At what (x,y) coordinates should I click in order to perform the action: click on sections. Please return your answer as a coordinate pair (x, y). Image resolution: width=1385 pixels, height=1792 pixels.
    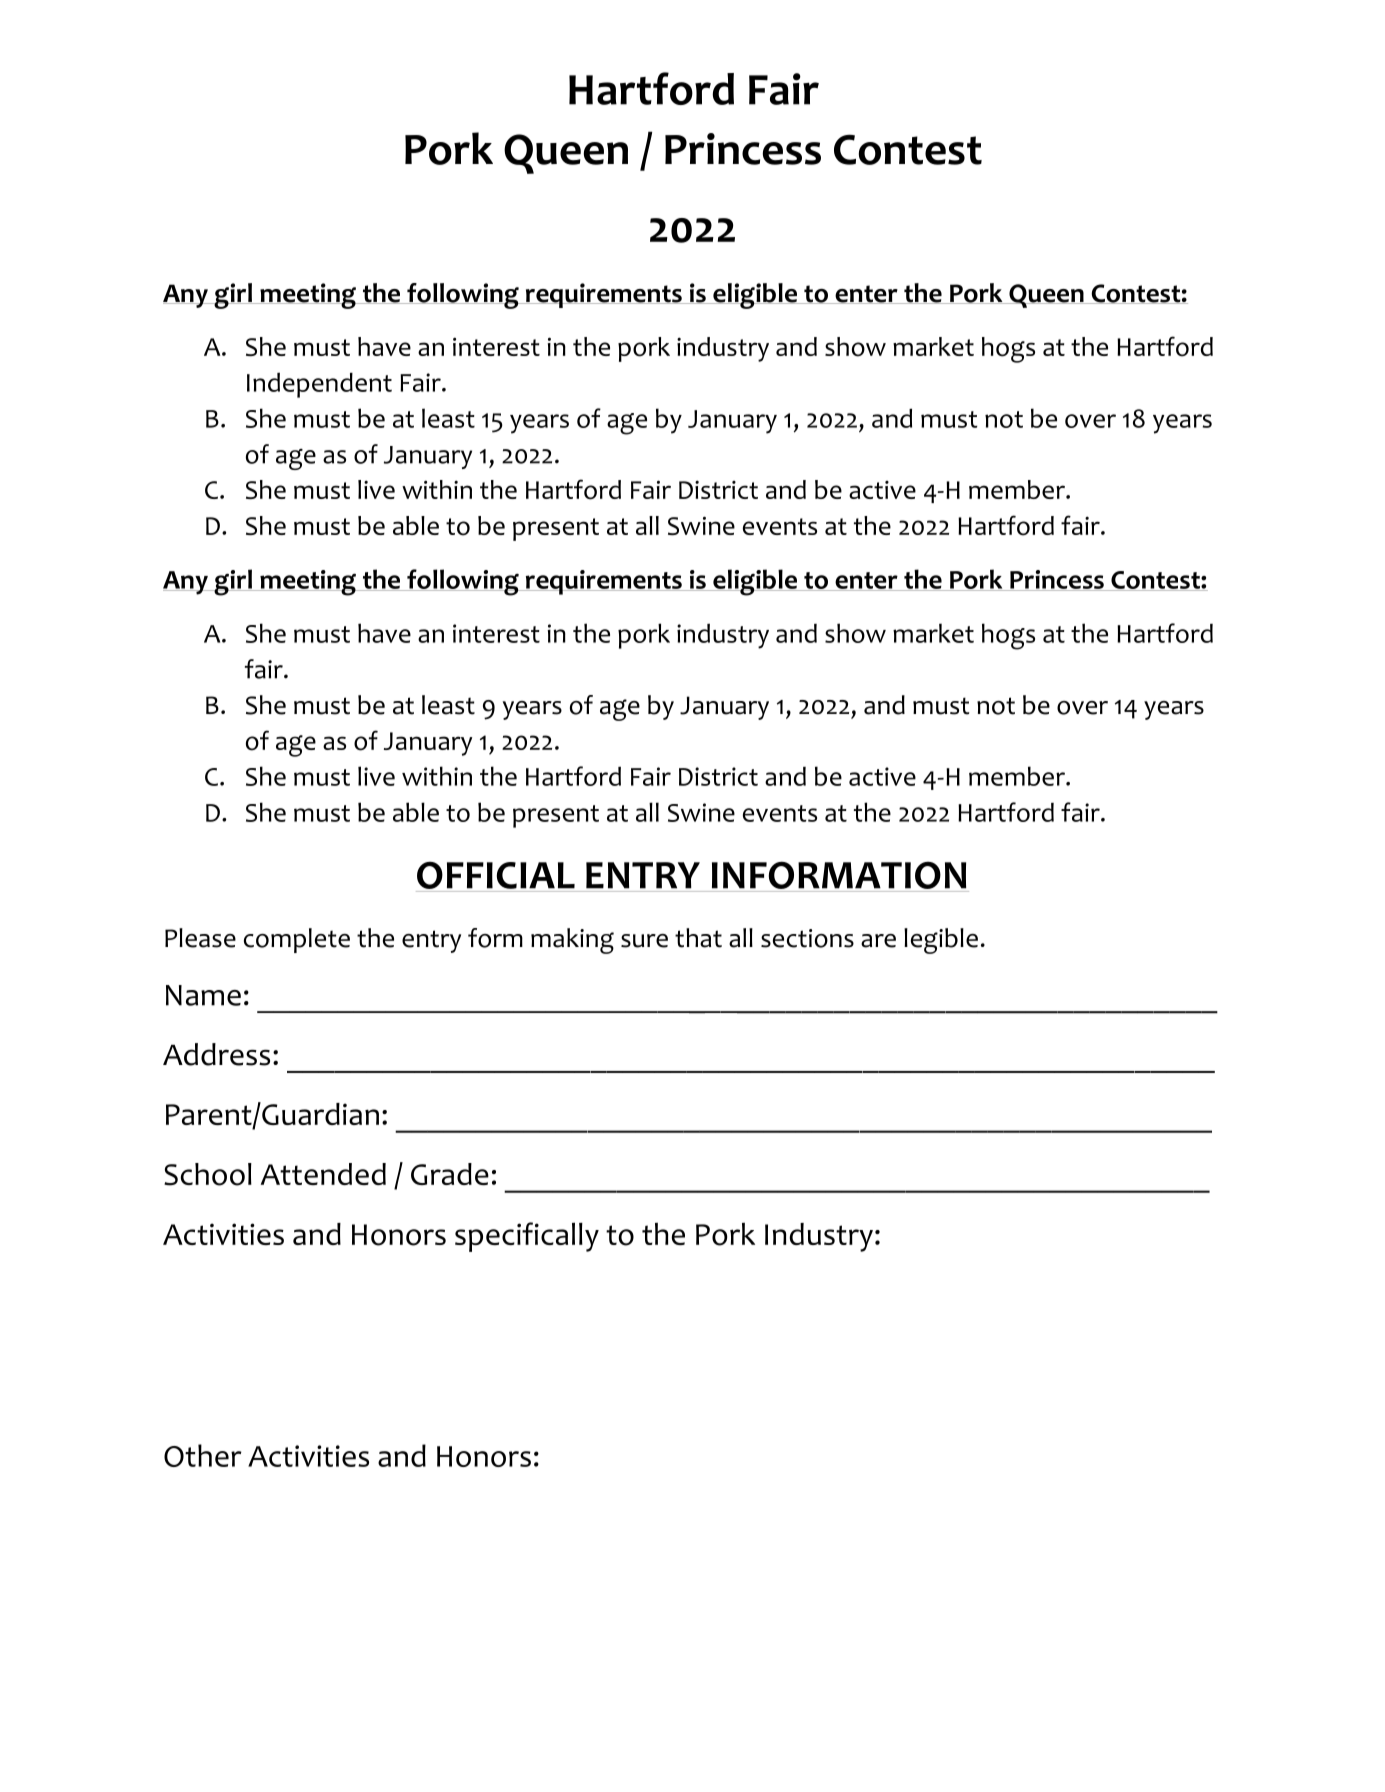
    Looking at the image, I should click on (807, 938).
